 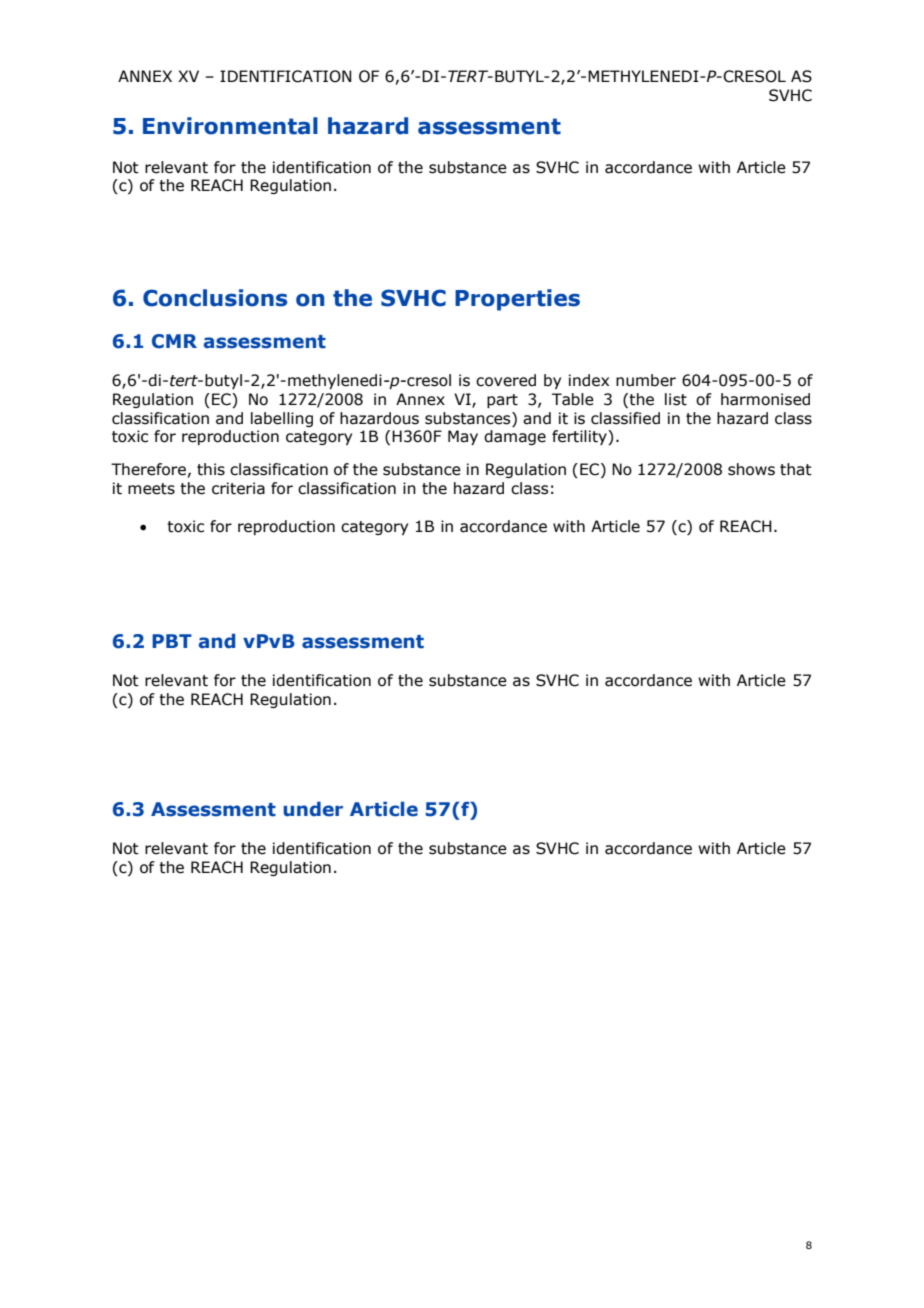 What do you see at coordinates (506, 380) in the screenshot?
I see `covered` at bounding box center [506, 380].
